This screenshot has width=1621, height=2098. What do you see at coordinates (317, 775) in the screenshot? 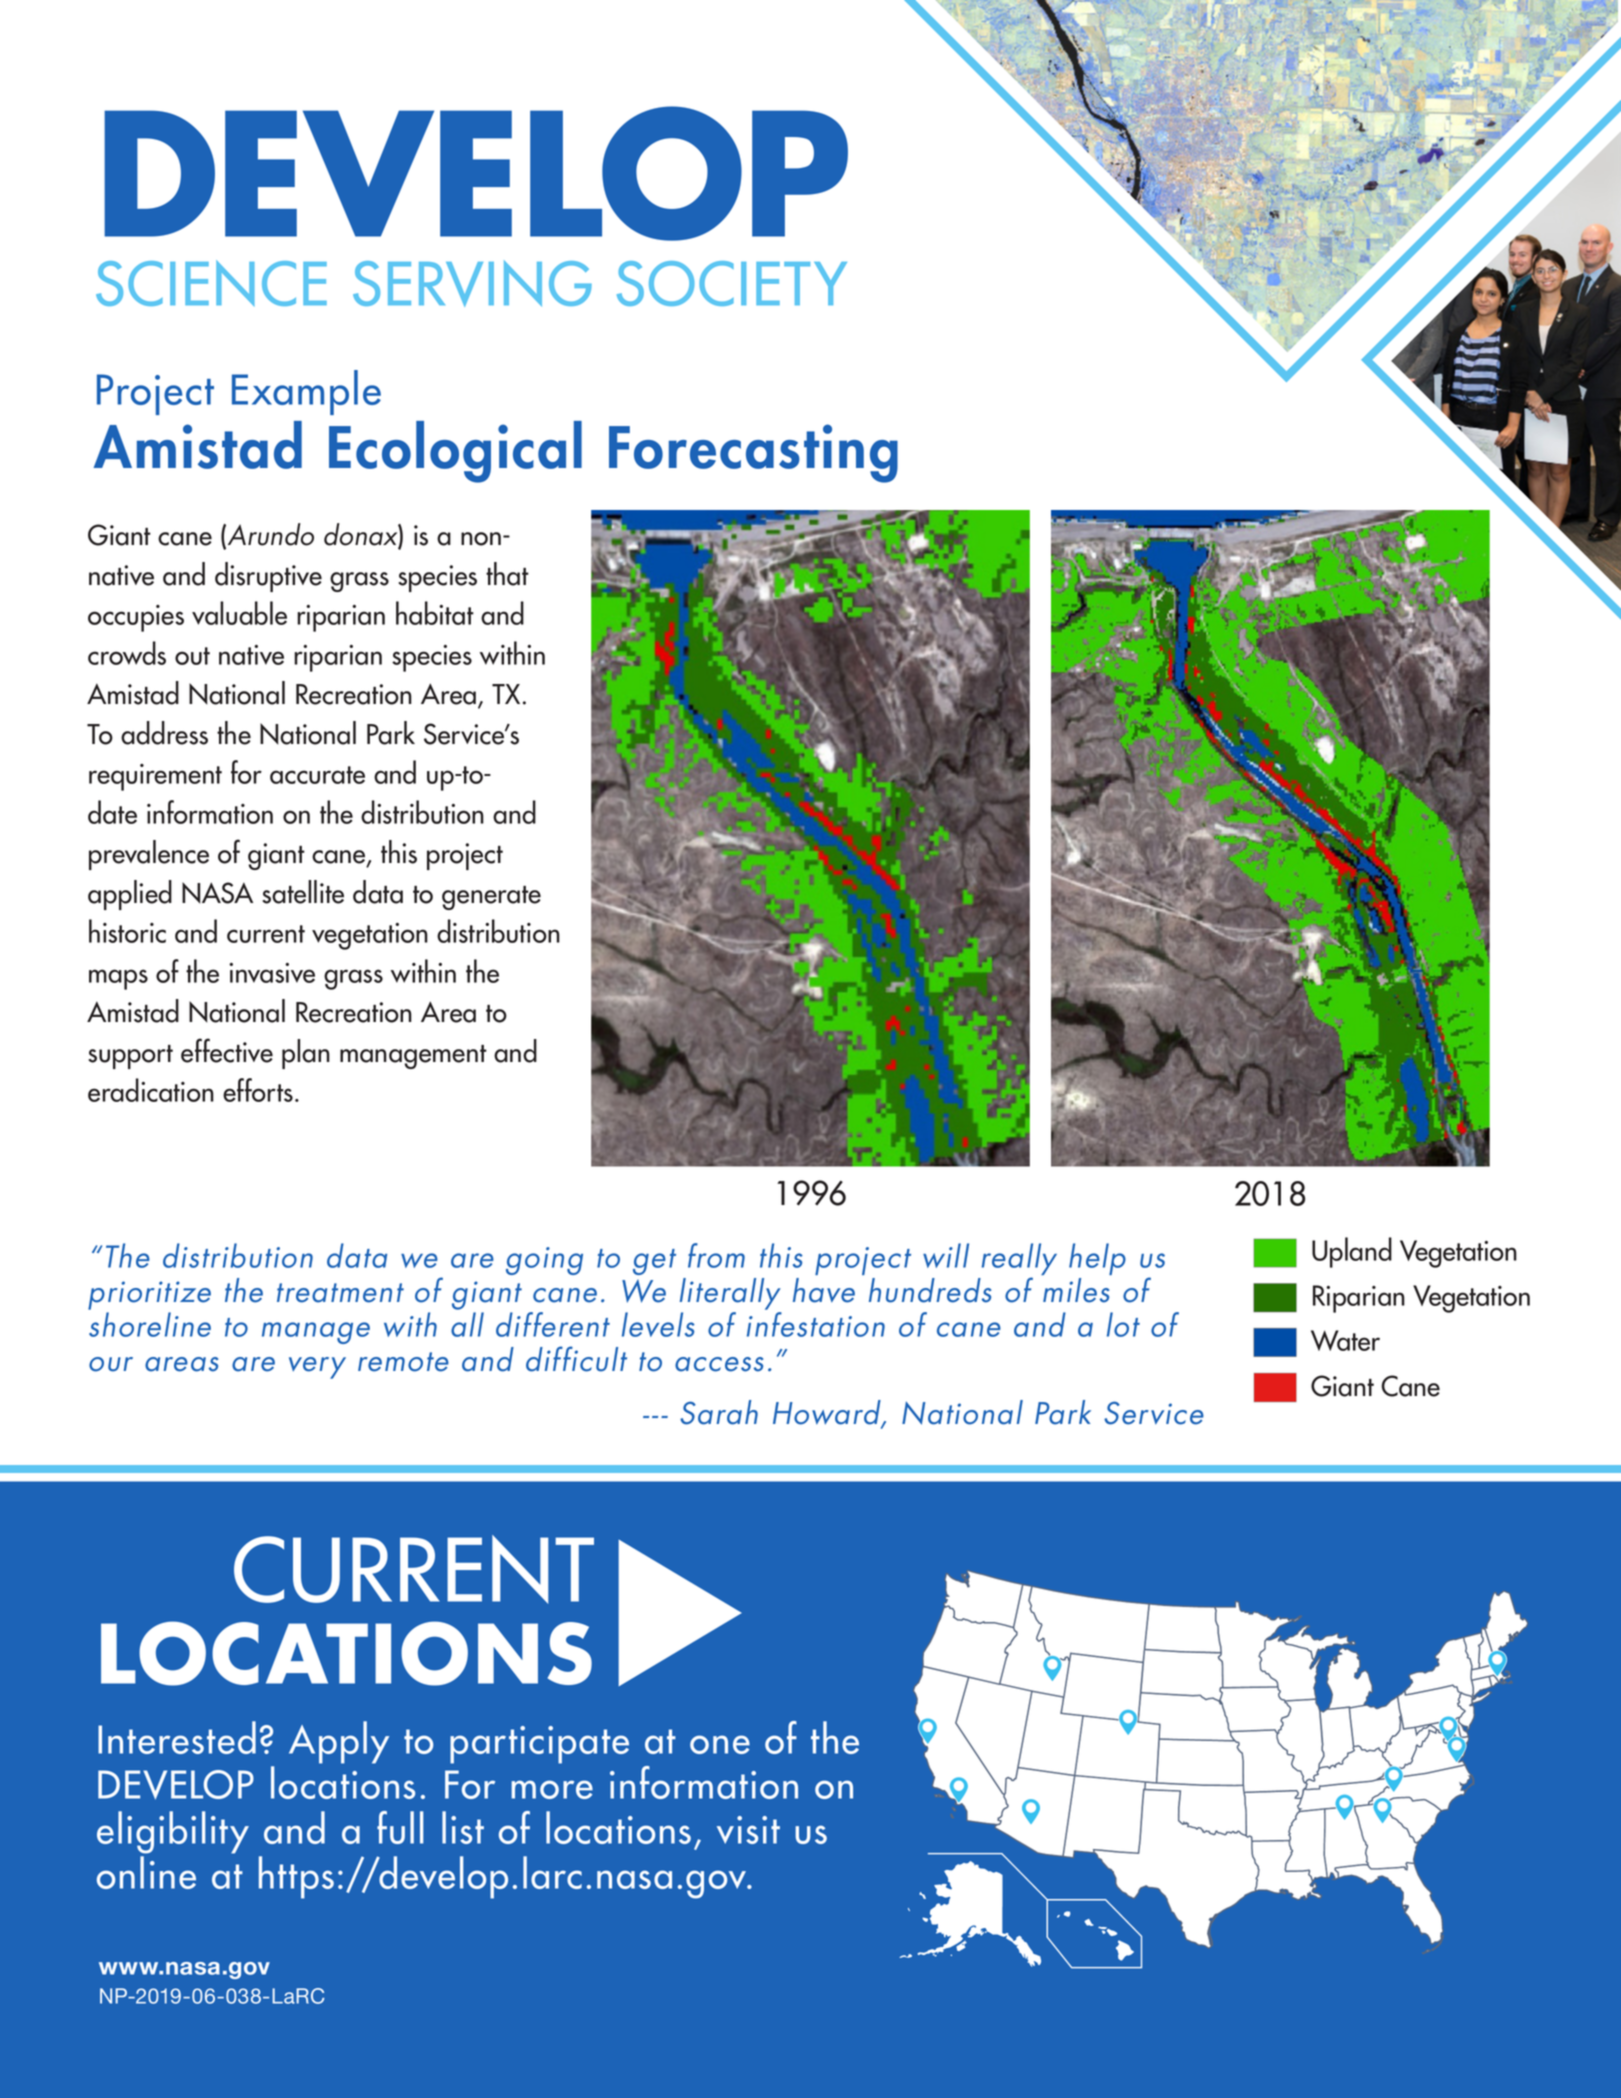
I see `accurate` at bounding box center [317, 775].
